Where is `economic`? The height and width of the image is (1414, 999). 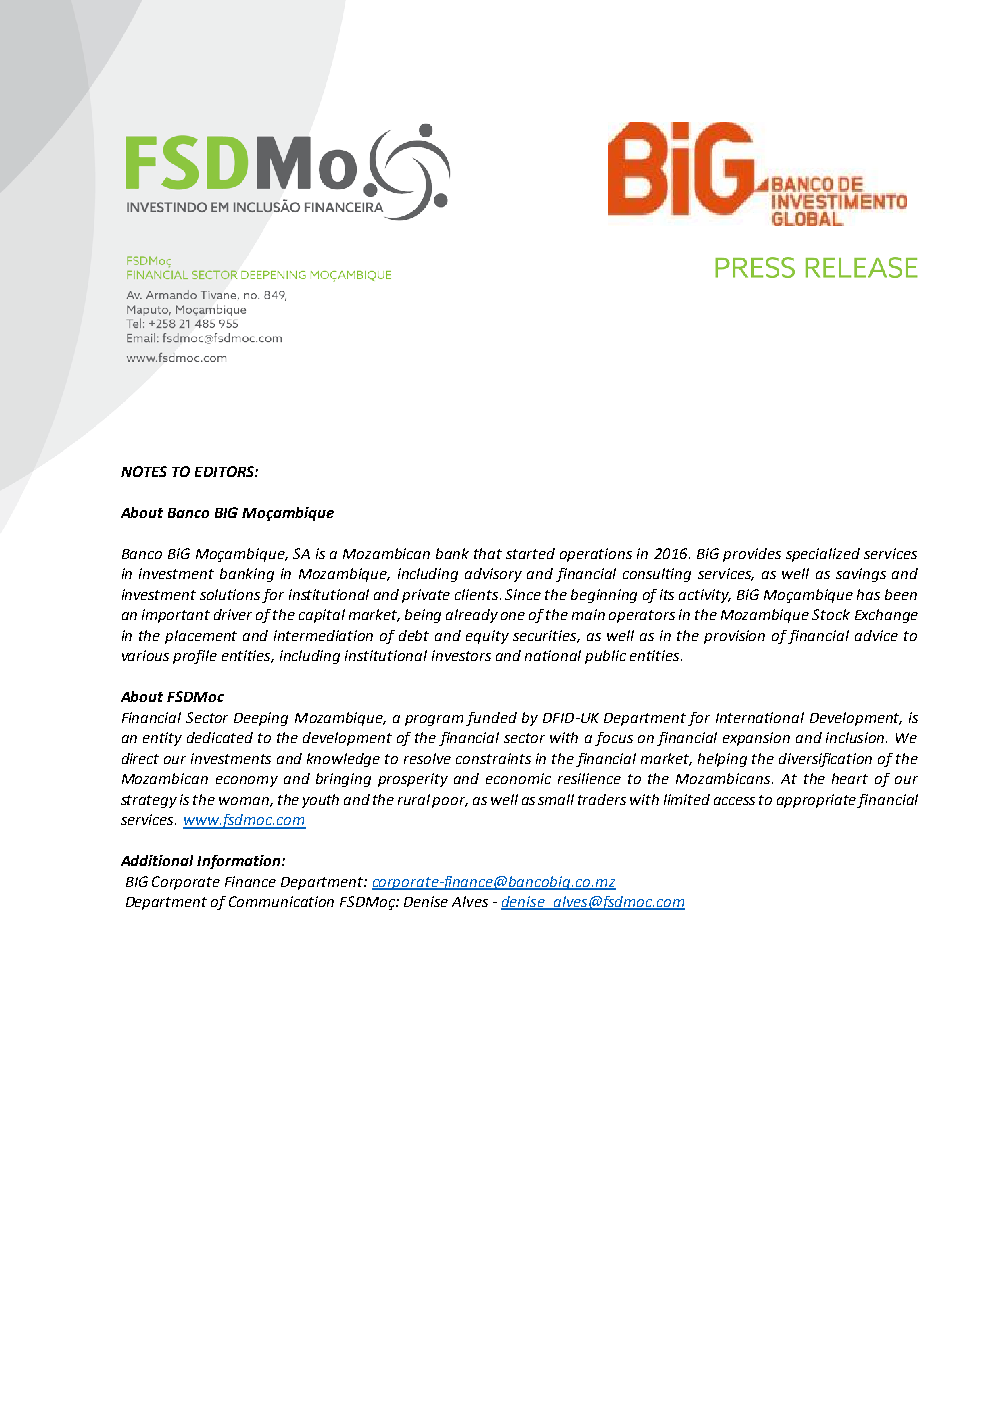 economic is located at coordinates (518, 778).
